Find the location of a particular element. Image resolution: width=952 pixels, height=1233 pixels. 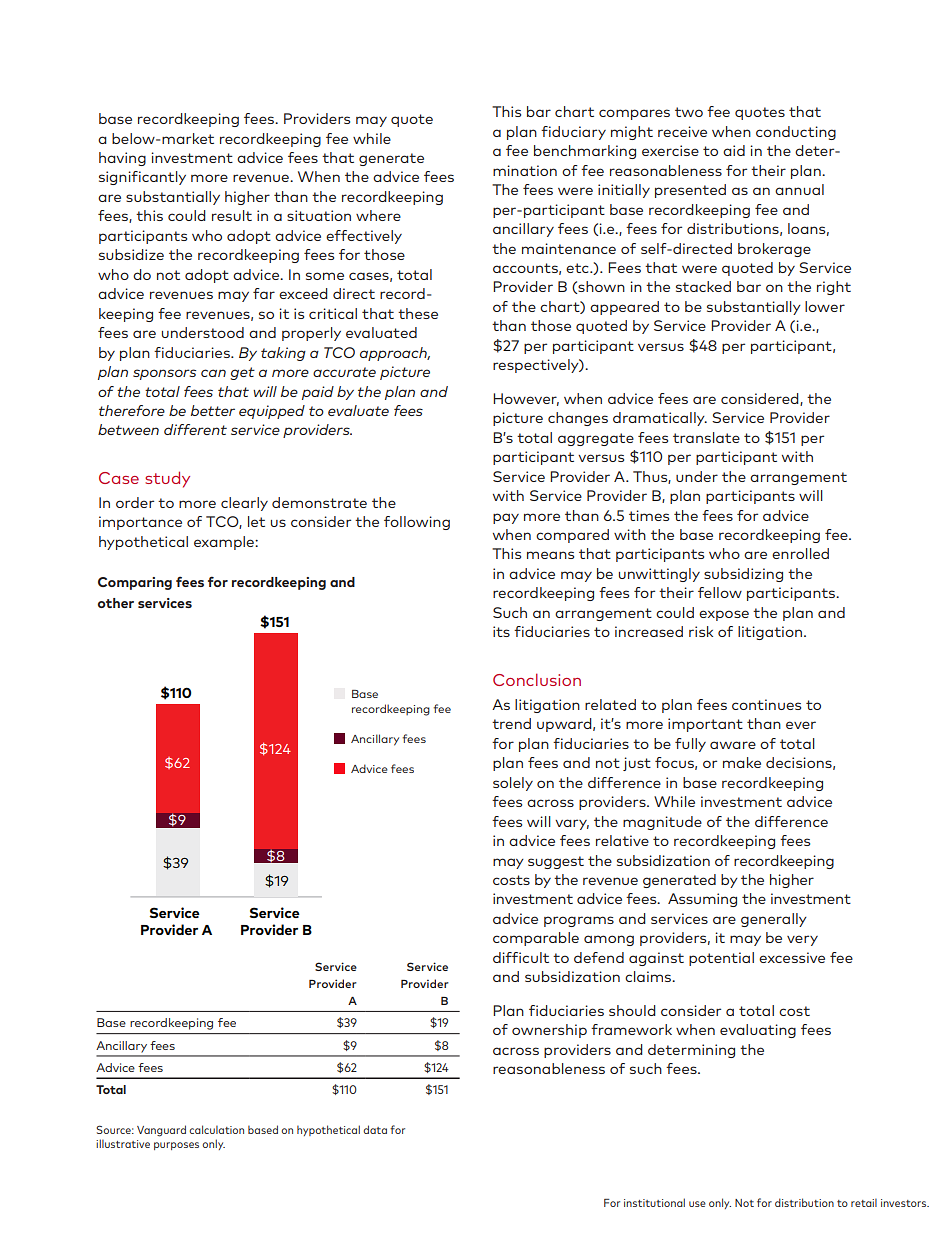

fiduciary is located at coordinates (573, 133).
